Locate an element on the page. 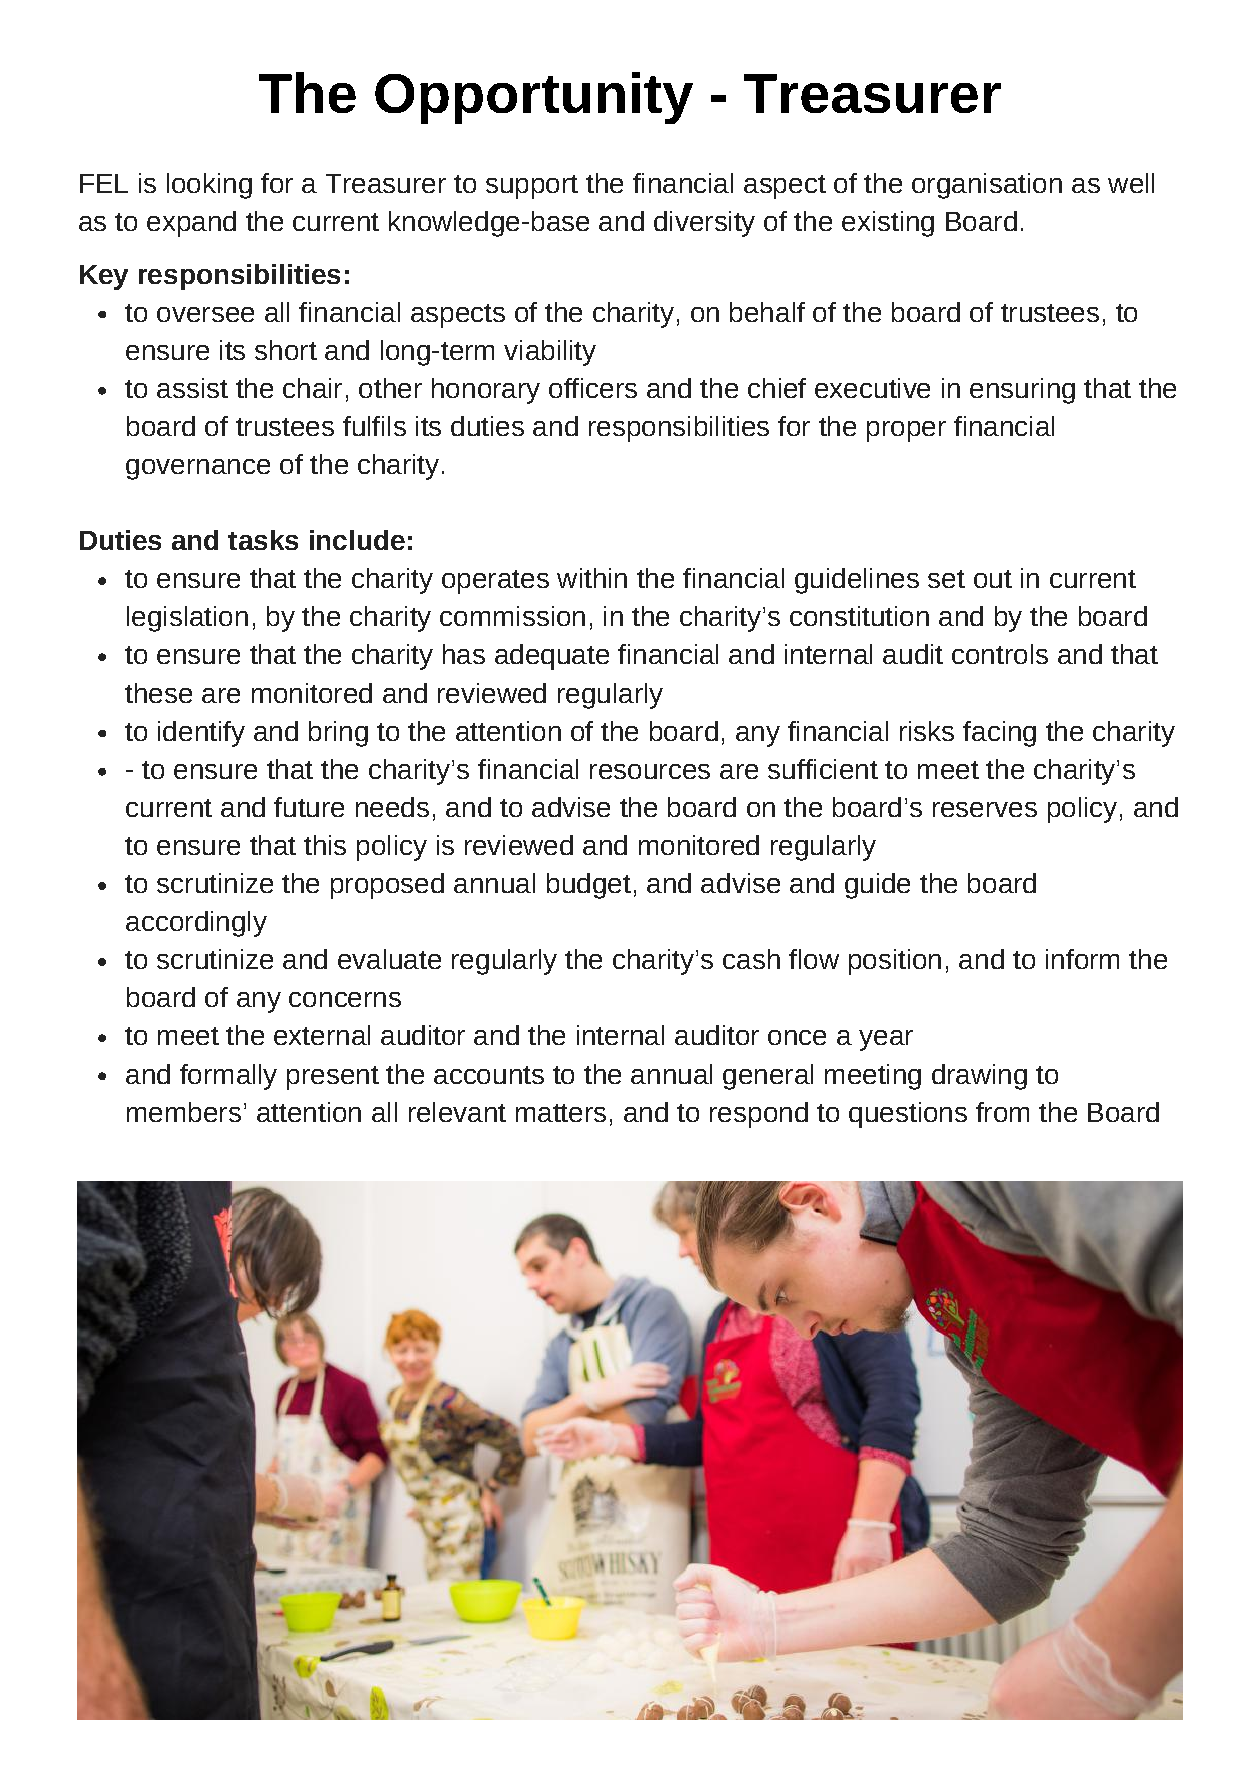 This image has height=1781, width=1259. drawing is located at coordinates (979, 1077).
